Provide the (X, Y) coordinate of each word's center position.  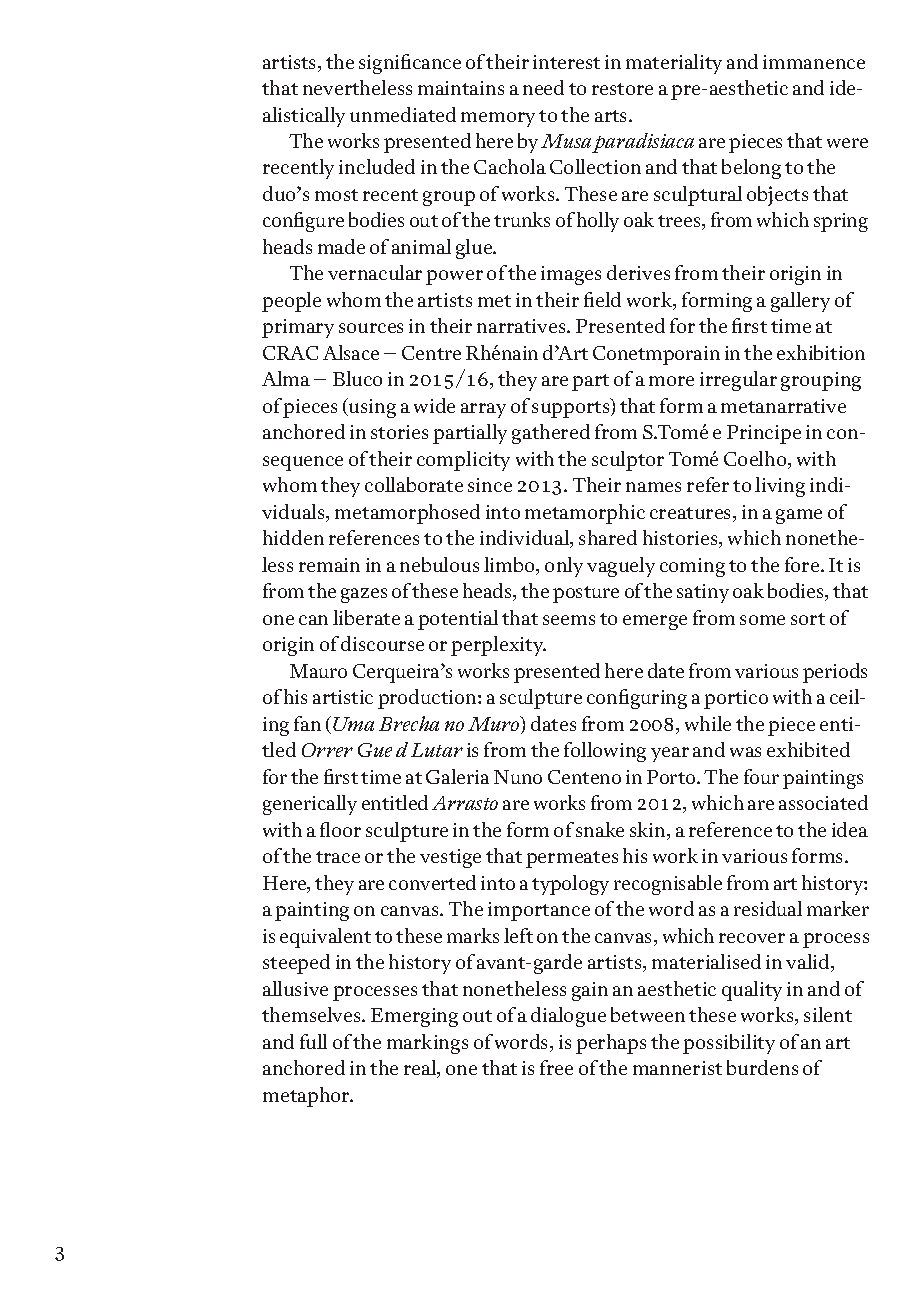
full (313, 1041)
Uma (352, 723)
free (556, 1067)
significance (410, 64)
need (543, 87)
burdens (762, 1067)
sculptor (628, 461)
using (371, 408)
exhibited (808, 749)
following (605, 752)
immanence (814, 62)
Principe (764, 434)
